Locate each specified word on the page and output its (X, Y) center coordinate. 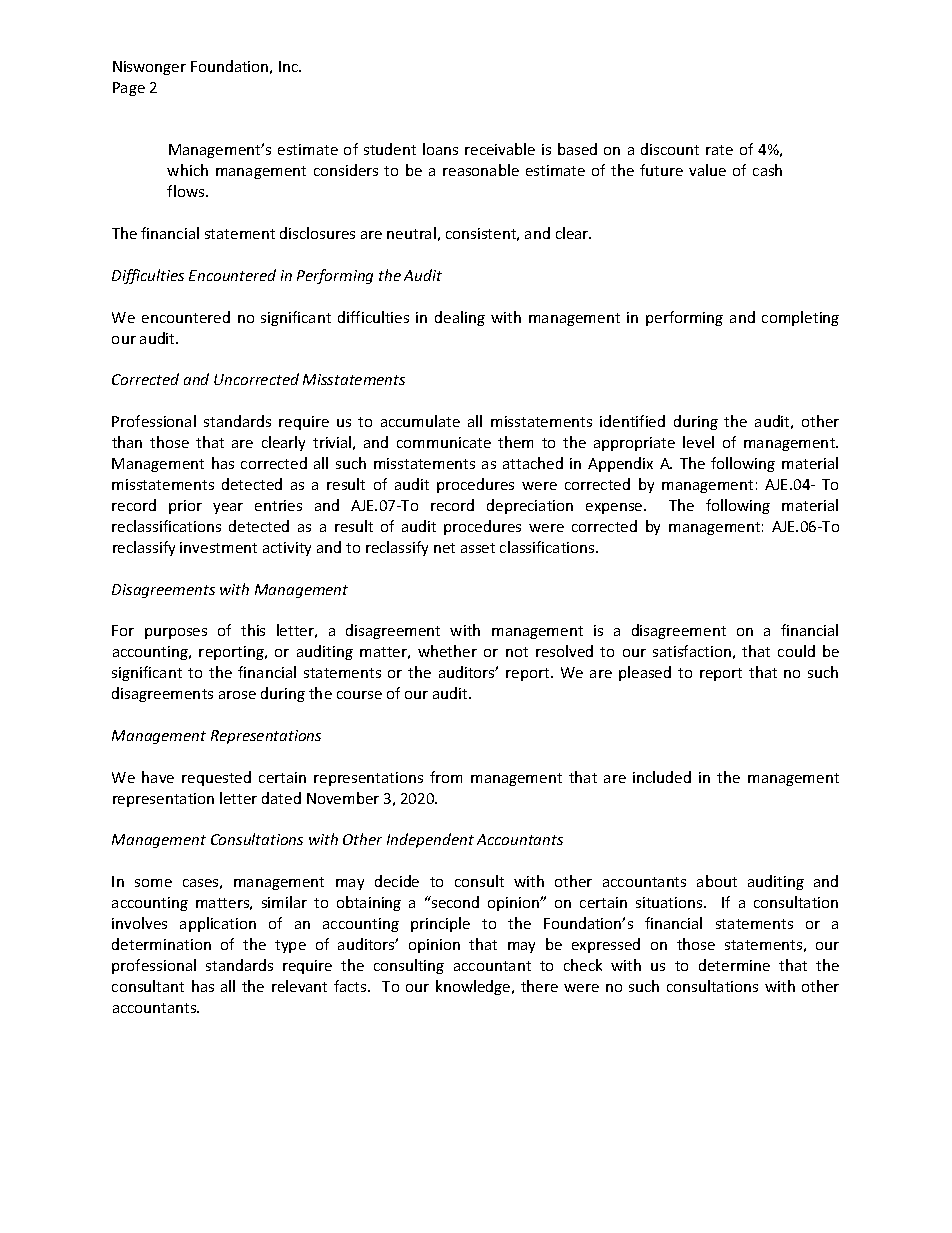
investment (218, 547)
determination (161, 944)
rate (719, 150)
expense (615, 508)
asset (478, 548)
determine (734, 965)
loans (440, 149)
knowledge (474, 987)
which (187, 170)
